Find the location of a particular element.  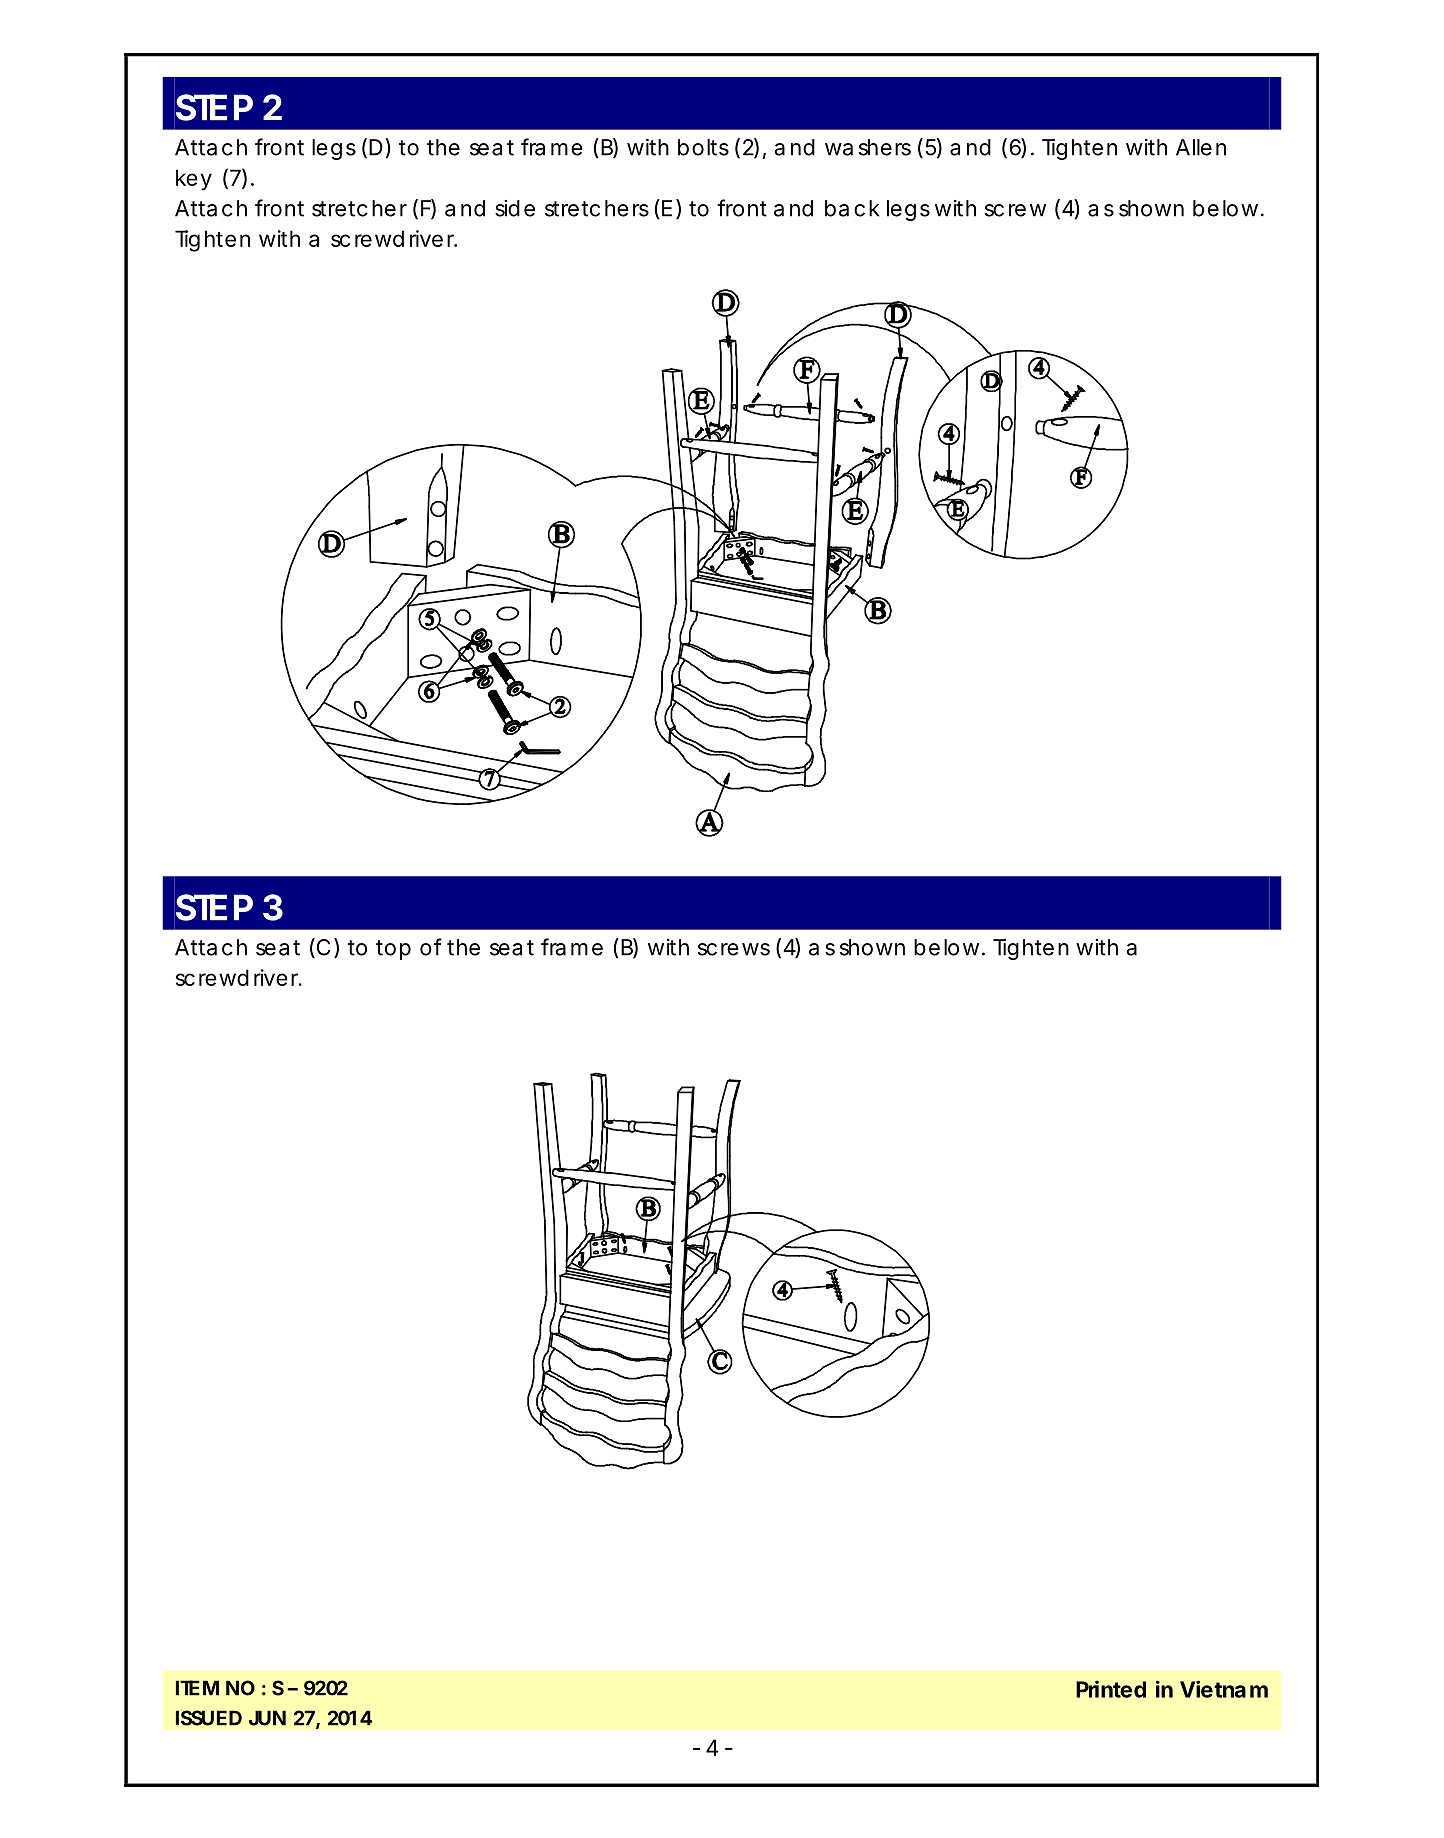

key is located at coordinates (194, 180).
